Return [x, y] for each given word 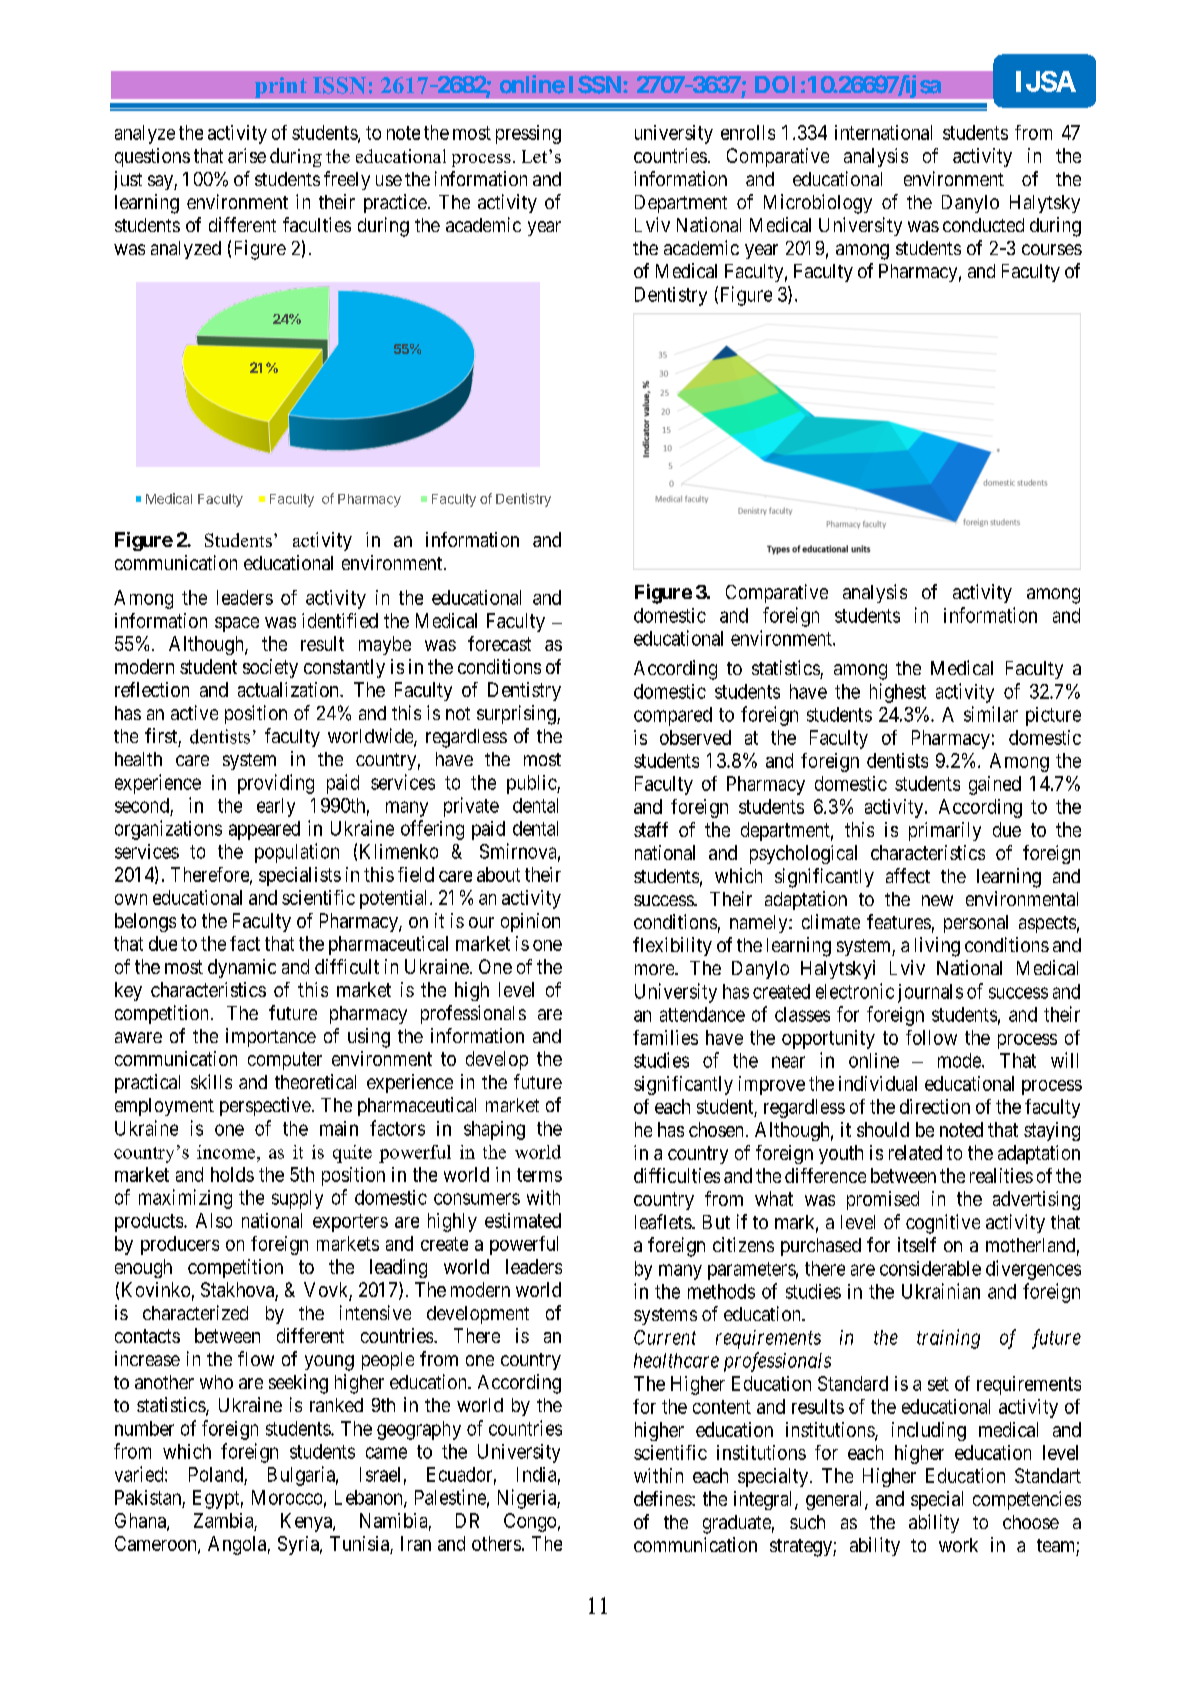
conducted [983, 225]
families [665, 1037]
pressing [528, 134]
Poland [216, 1474]
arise [247, 155]
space [237, 624]
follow [931, 1037]
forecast [499, 643]
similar [991, 714]
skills [211, 1081]
